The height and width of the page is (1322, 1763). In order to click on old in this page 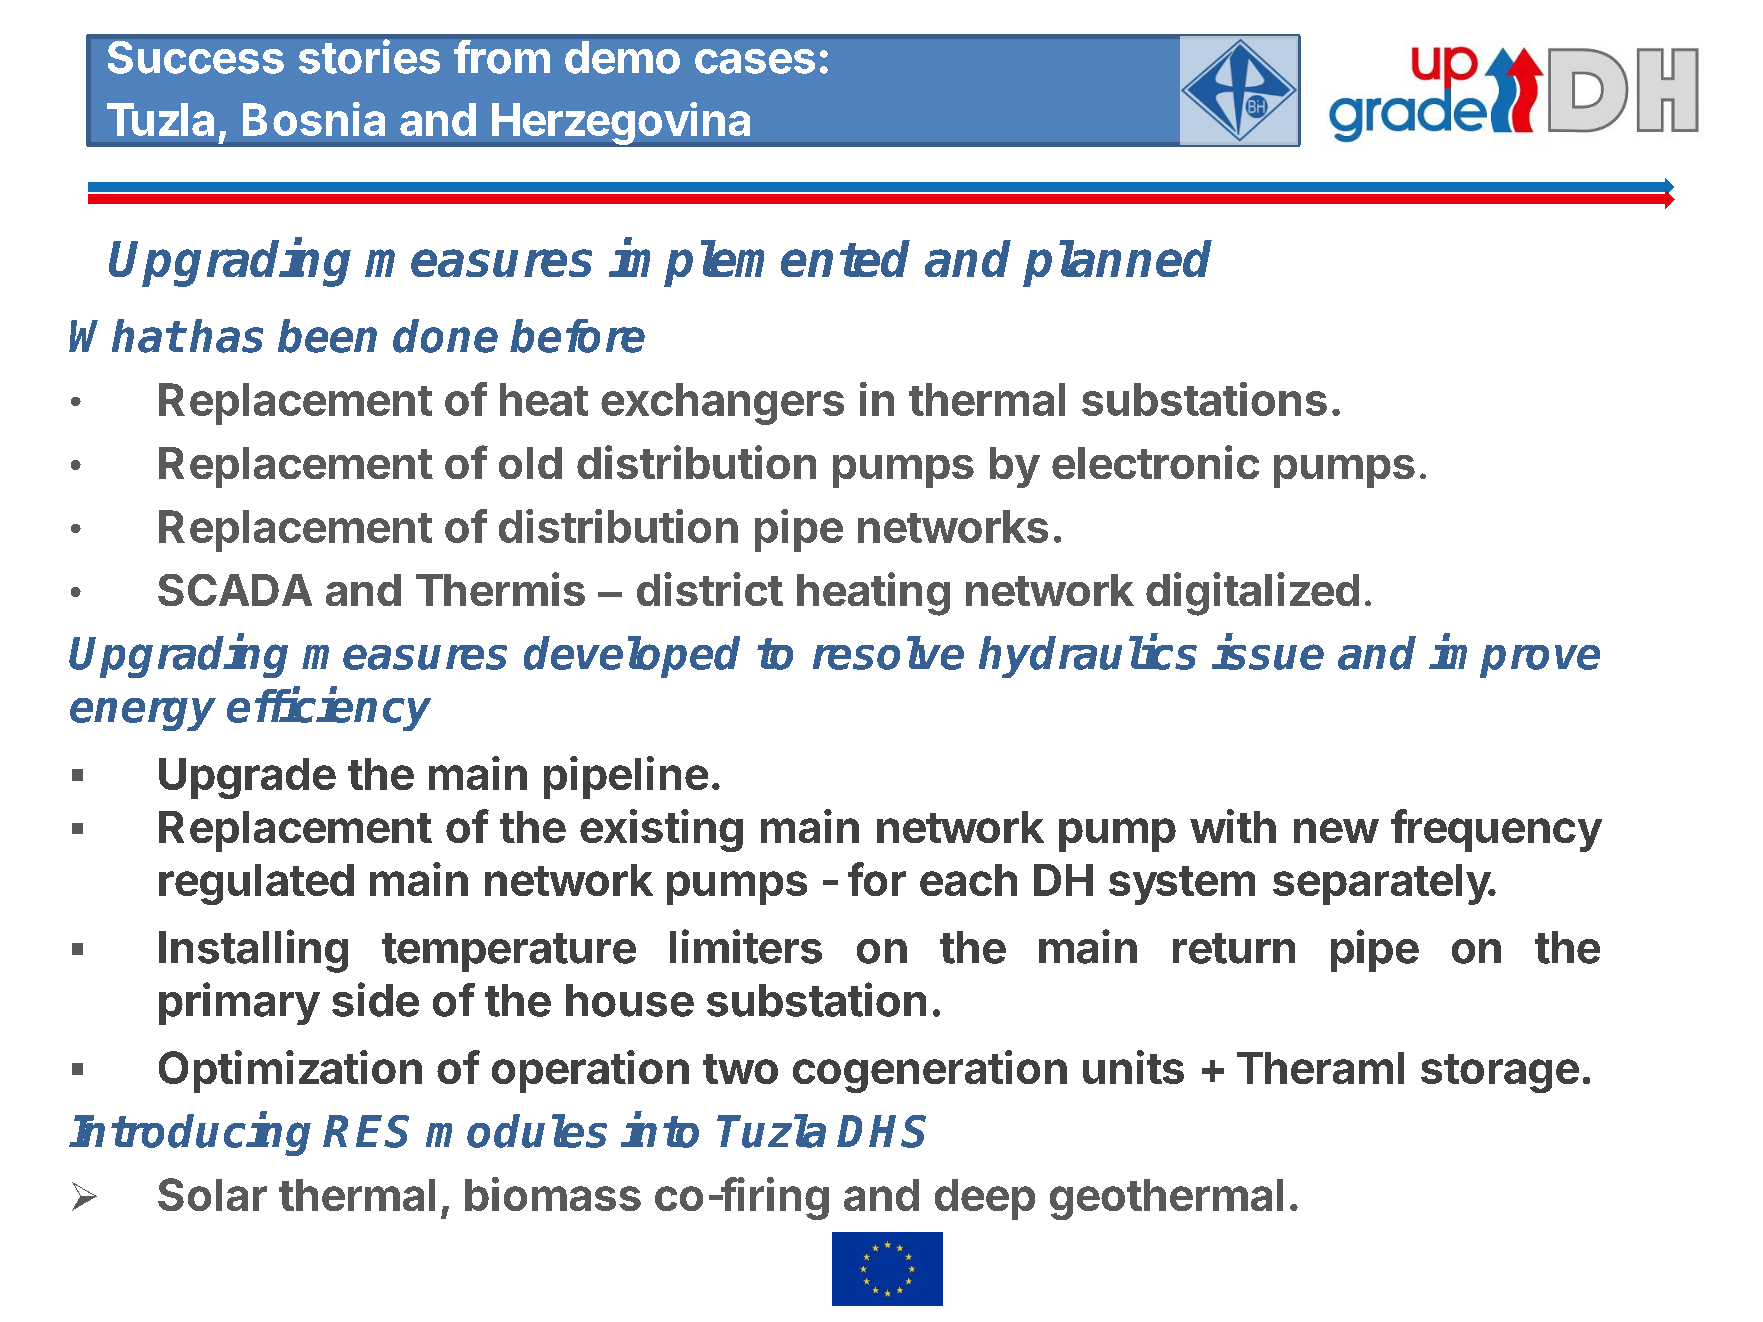, I will do `click(530, 463)`.
